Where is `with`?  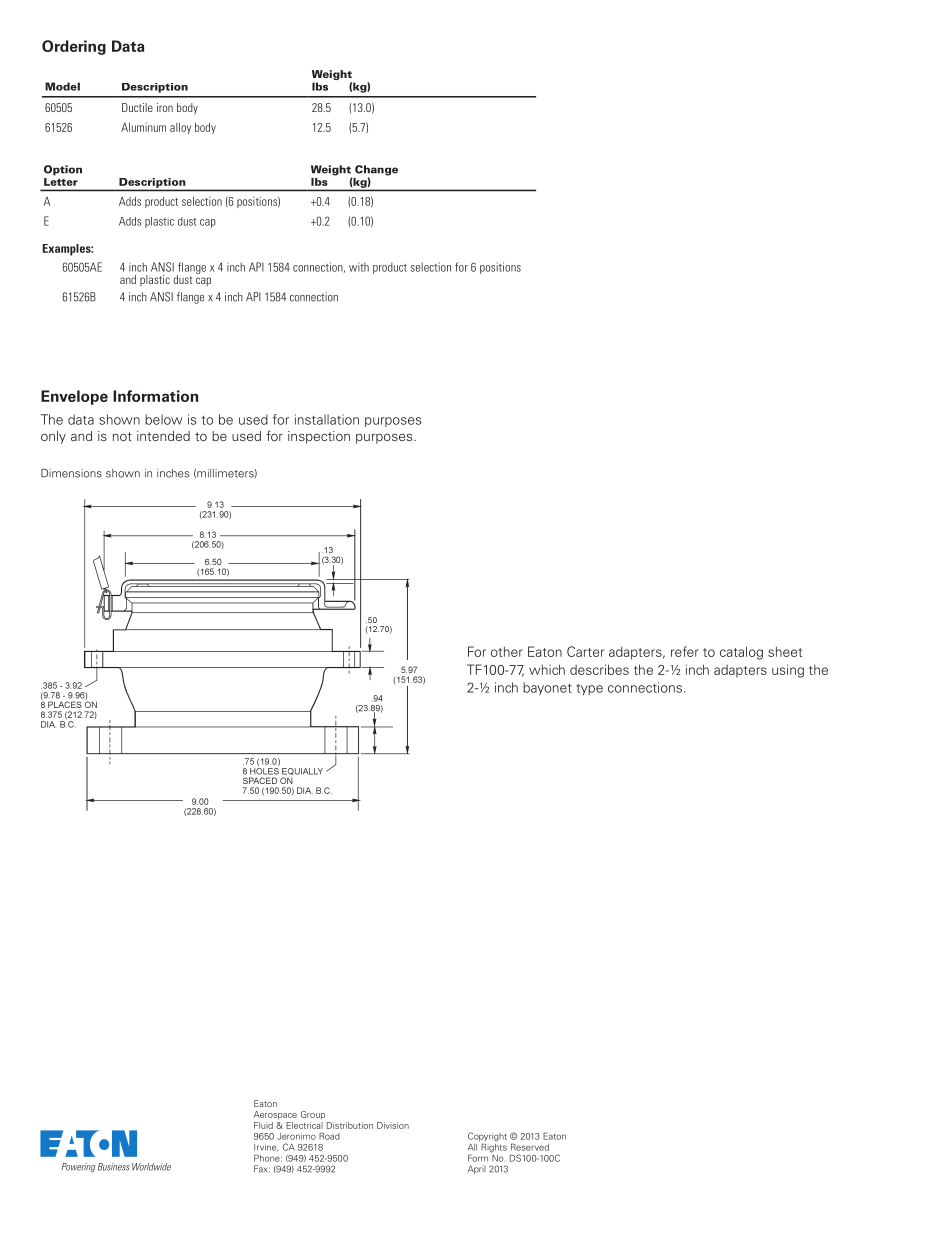 with is located at coordinates (359, 267).
